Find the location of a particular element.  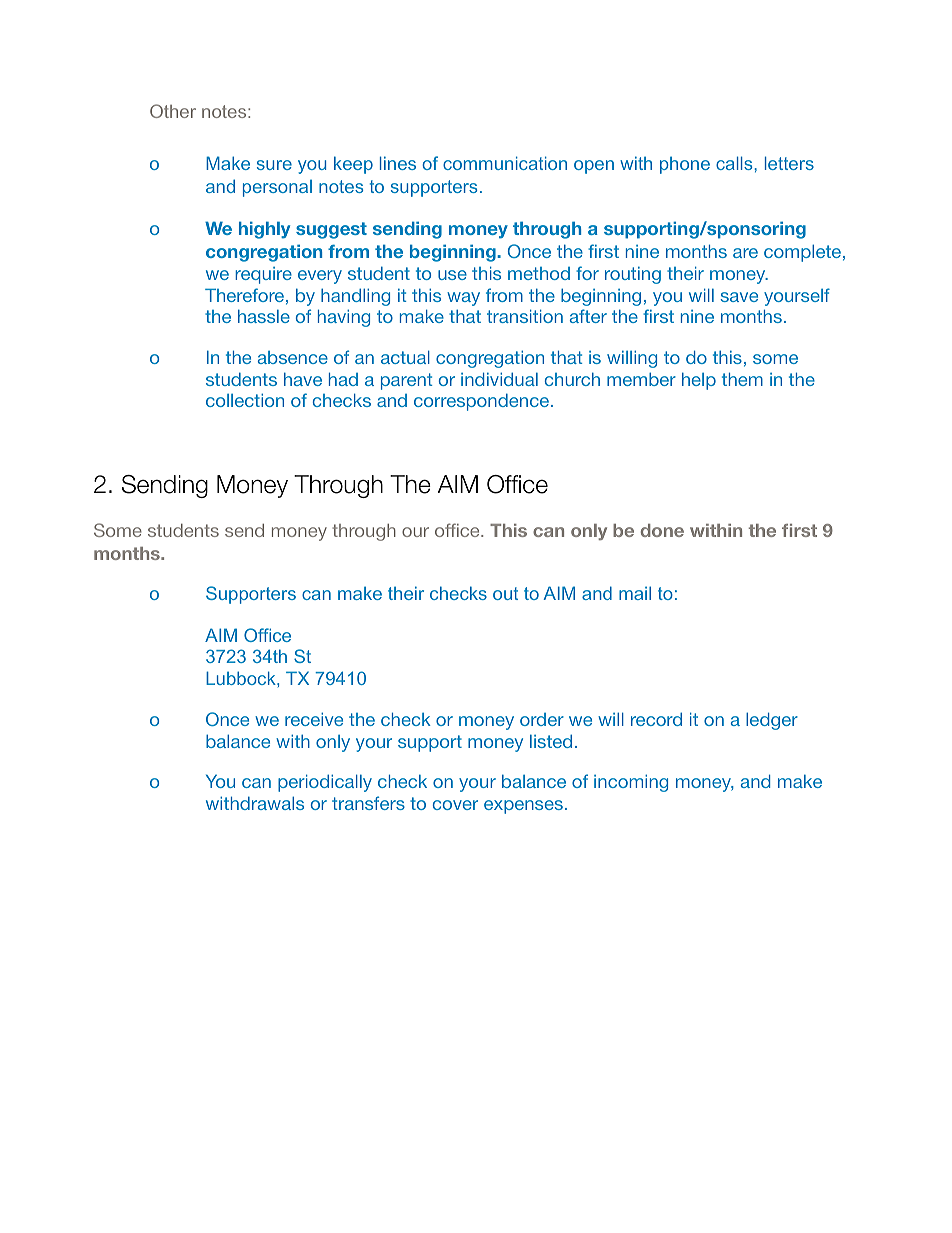

collection is located at coordinates (245, 400).
